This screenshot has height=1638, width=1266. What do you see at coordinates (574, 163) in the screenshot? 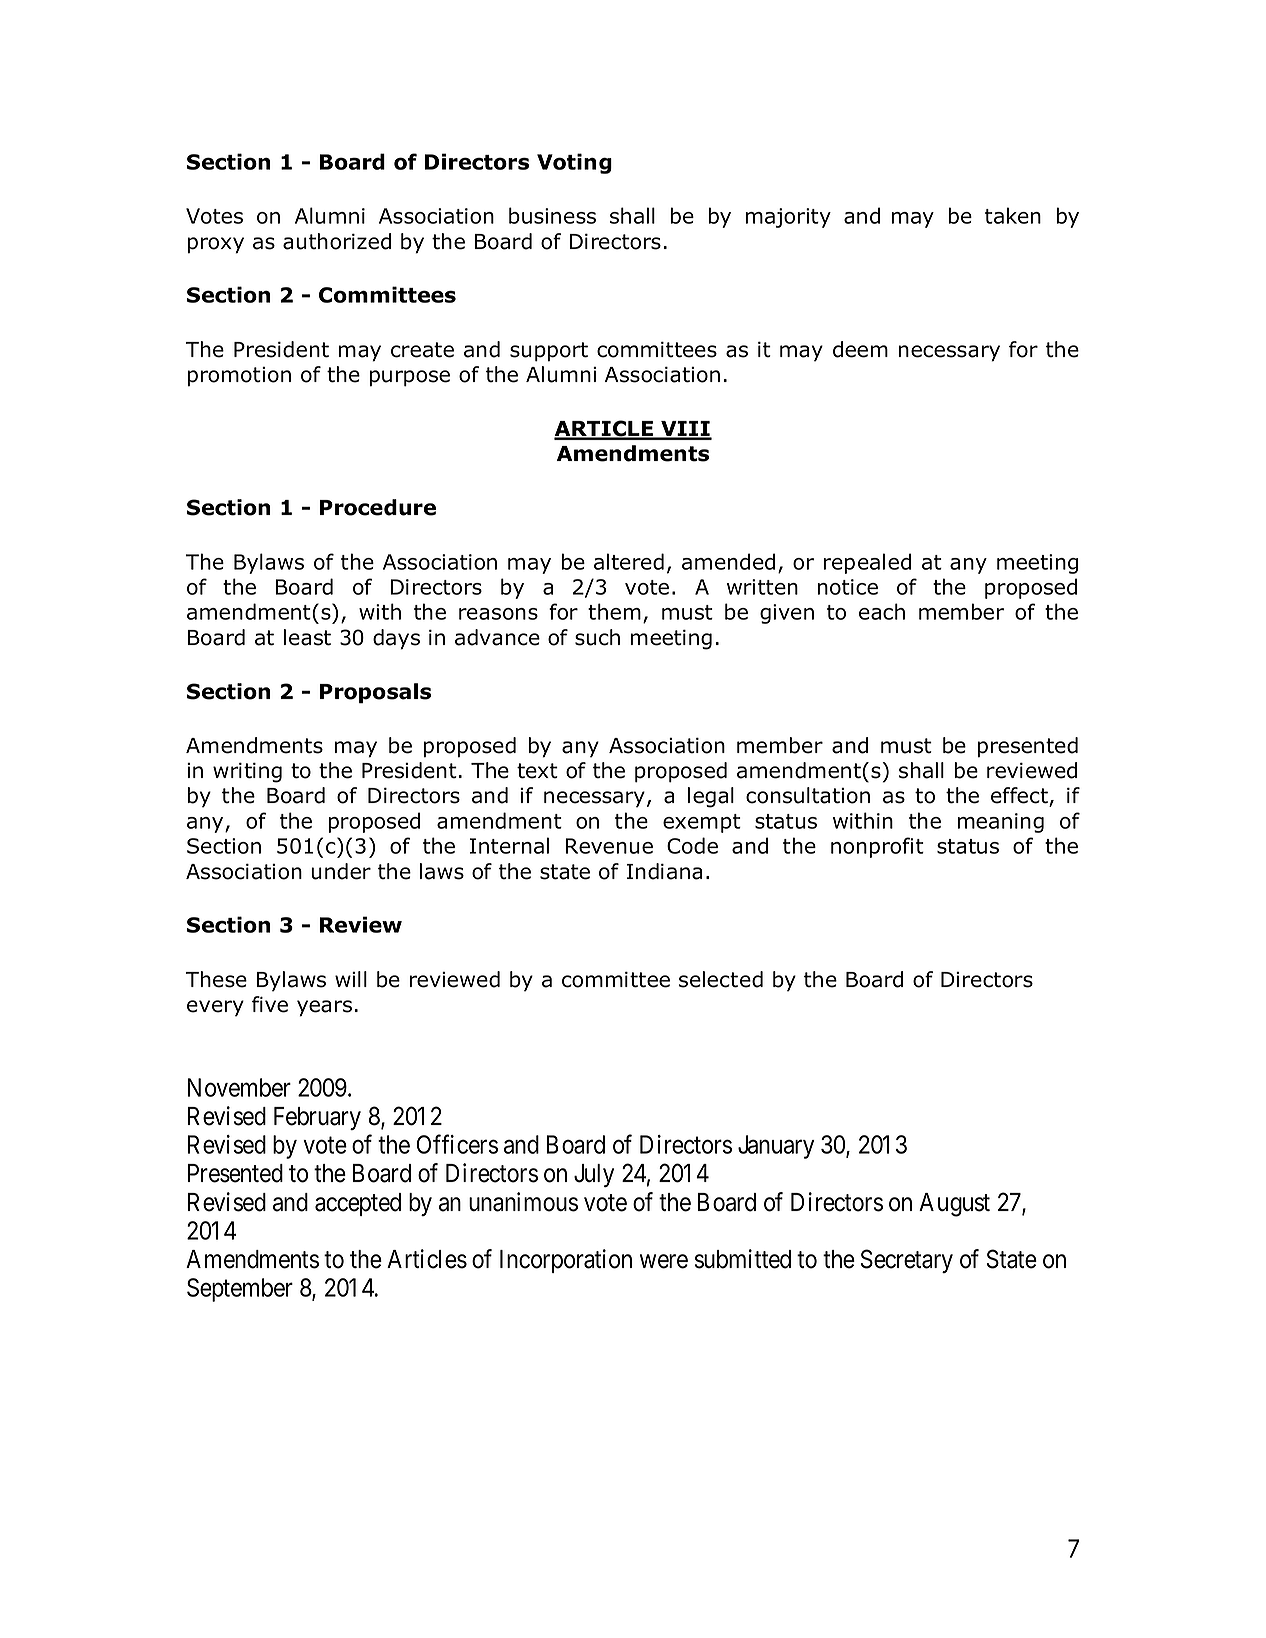
I see `Voting` at bounding box center [574, 163].
